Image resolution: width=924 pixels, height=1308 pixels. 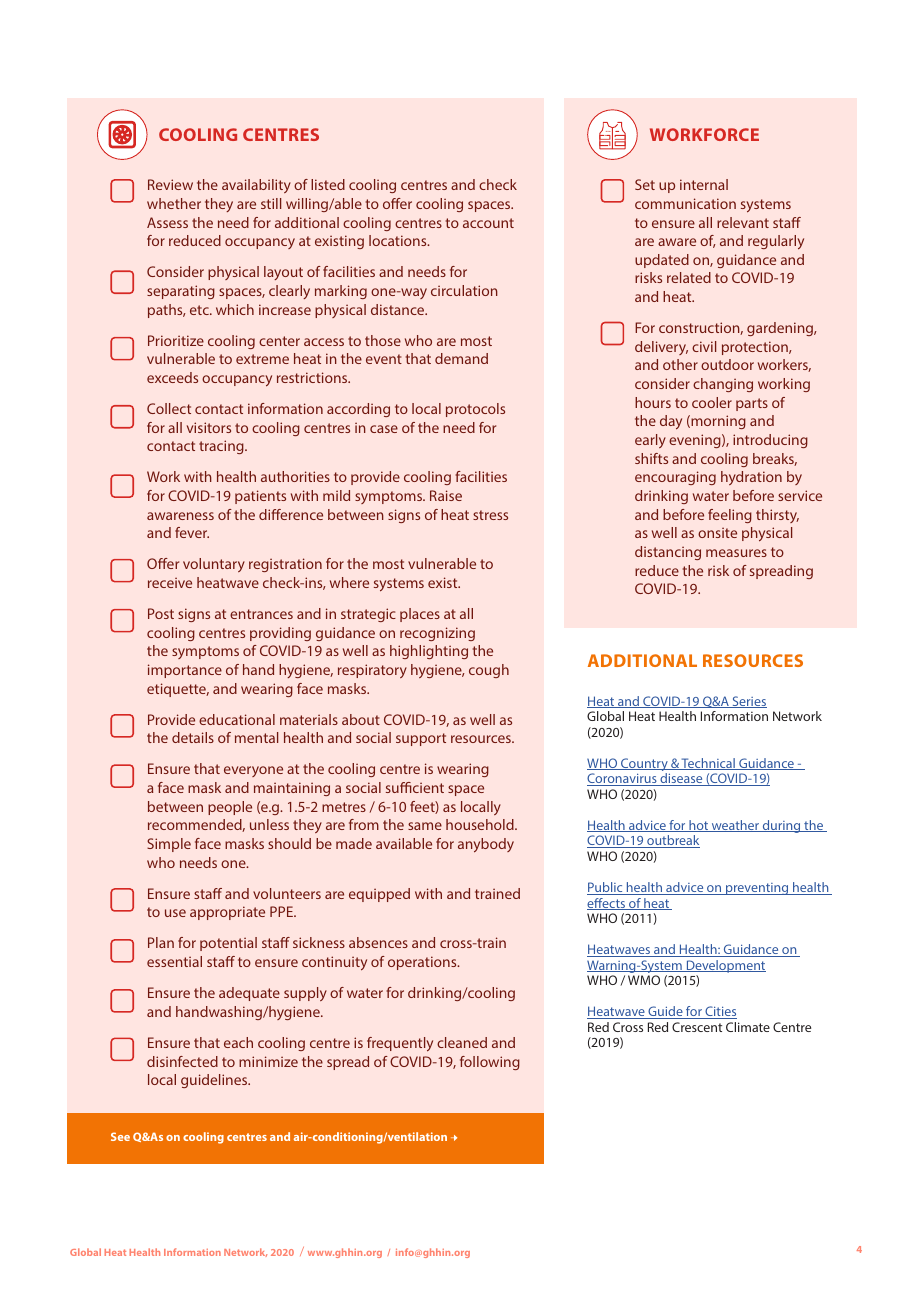 I want to click on disinfected, so click(x=182, y=1061).
